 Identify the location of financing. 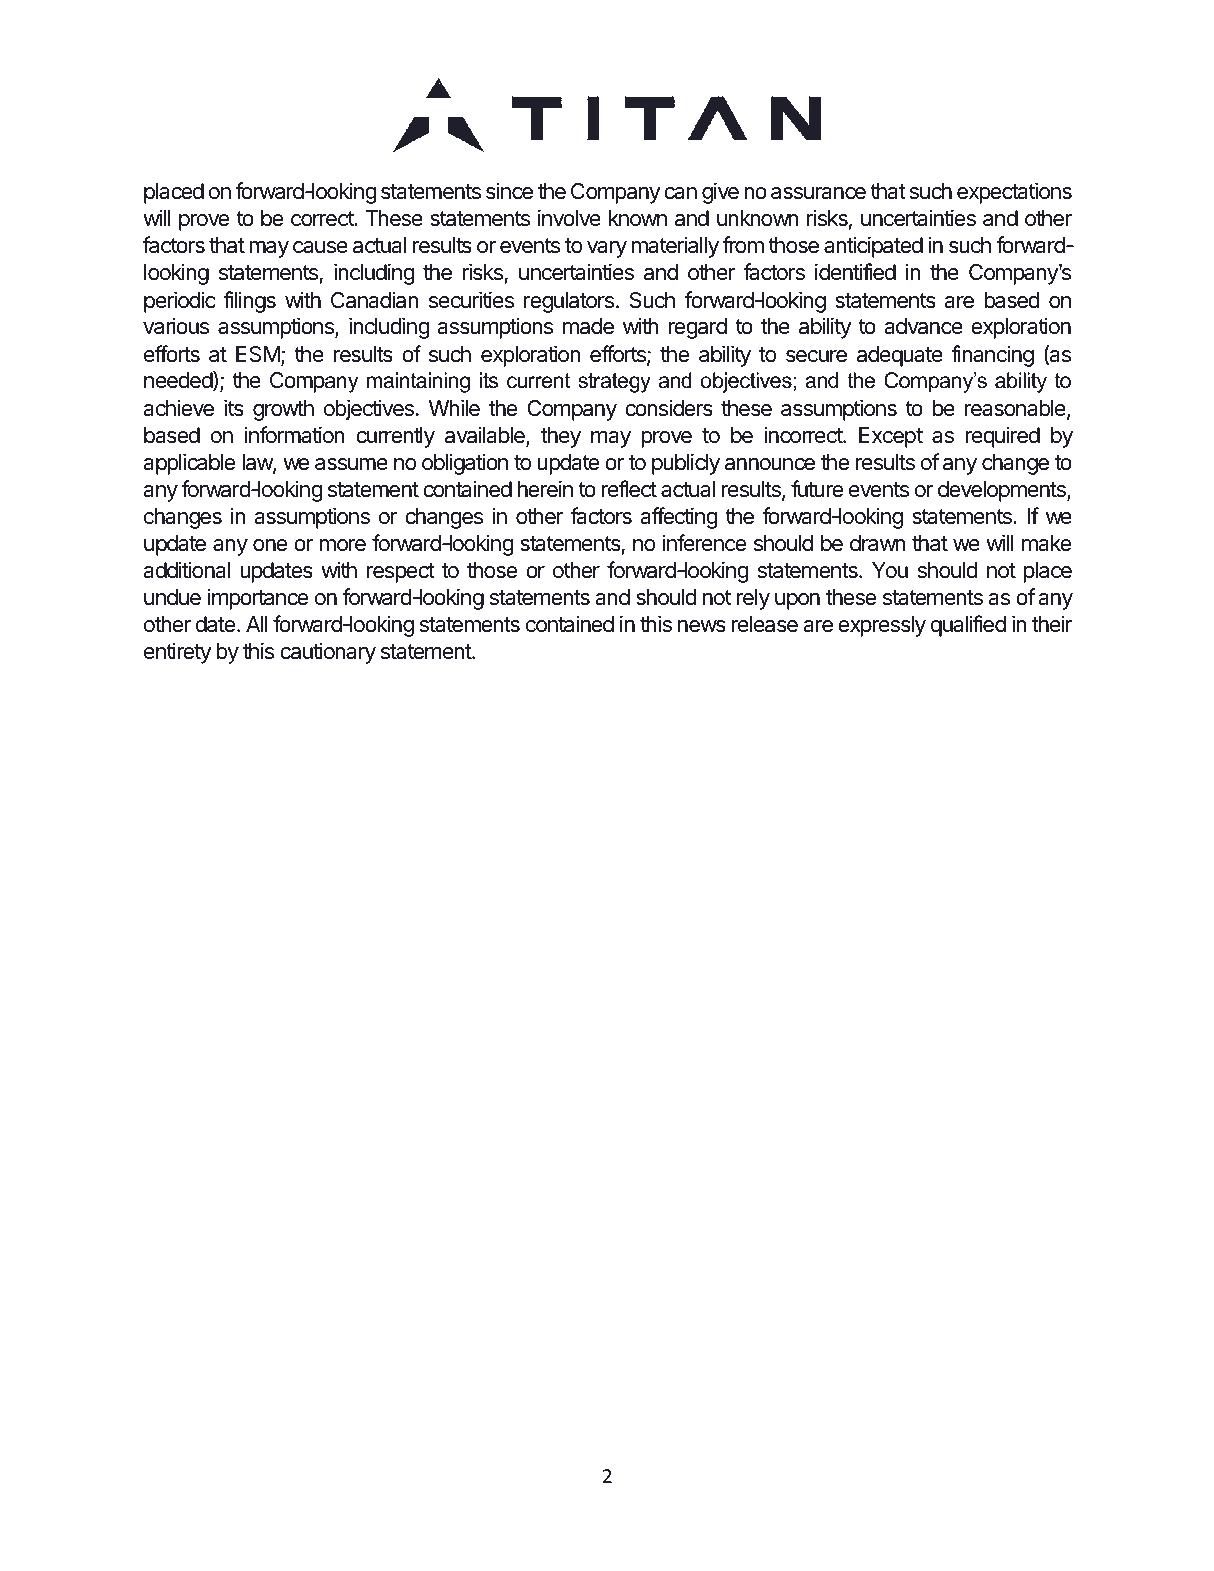
(992, 356).
